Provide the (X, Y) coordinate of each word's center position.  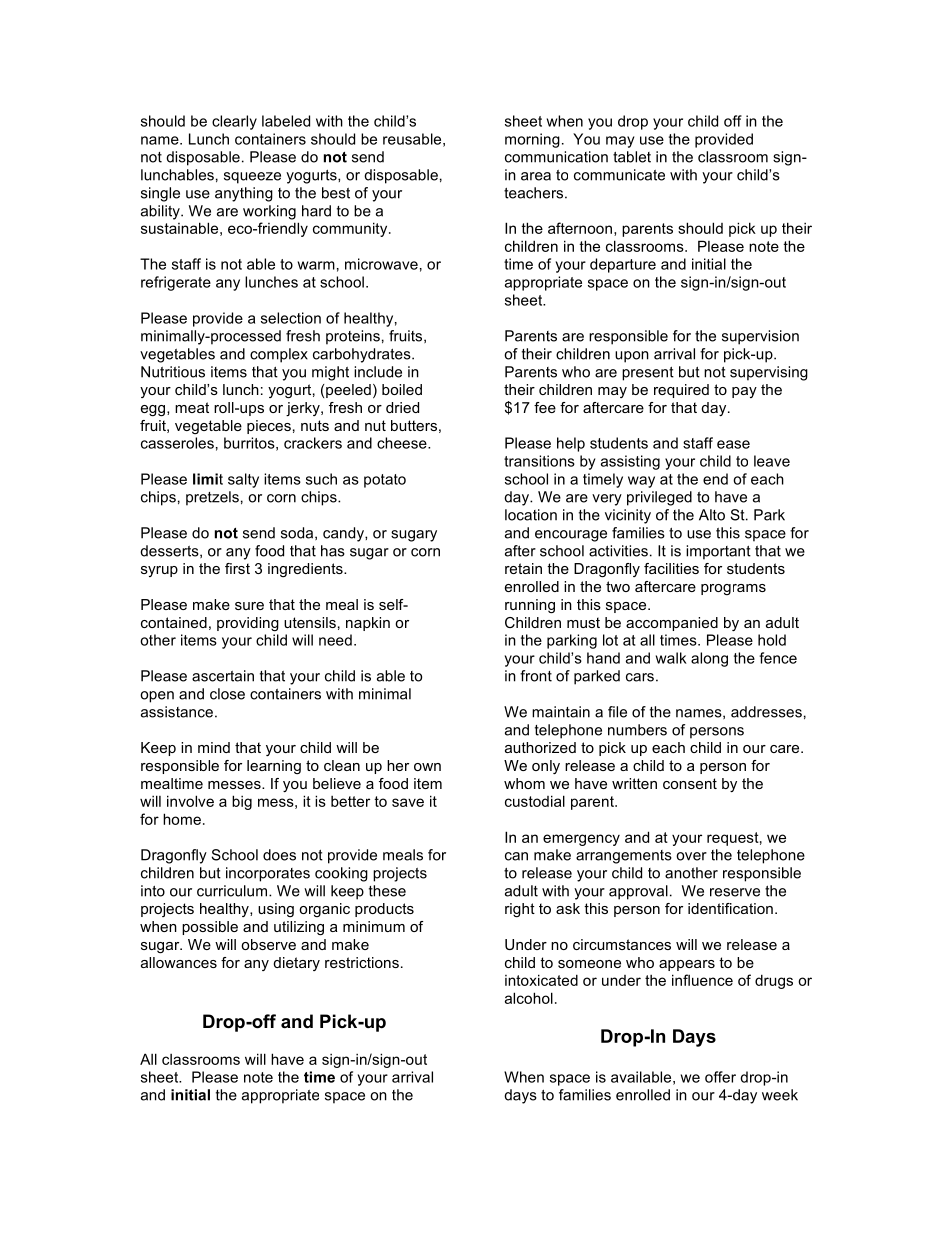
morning (532, 140)
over (691, 856)
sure (249, 606)
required (681, 391)
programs (733, 589)
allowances (179, 962)
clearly (234, 122)
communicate (619, 175)
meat (192, 407)
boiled (402, 389)
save (408, 802)
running (530, 606)
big (242, 802)
